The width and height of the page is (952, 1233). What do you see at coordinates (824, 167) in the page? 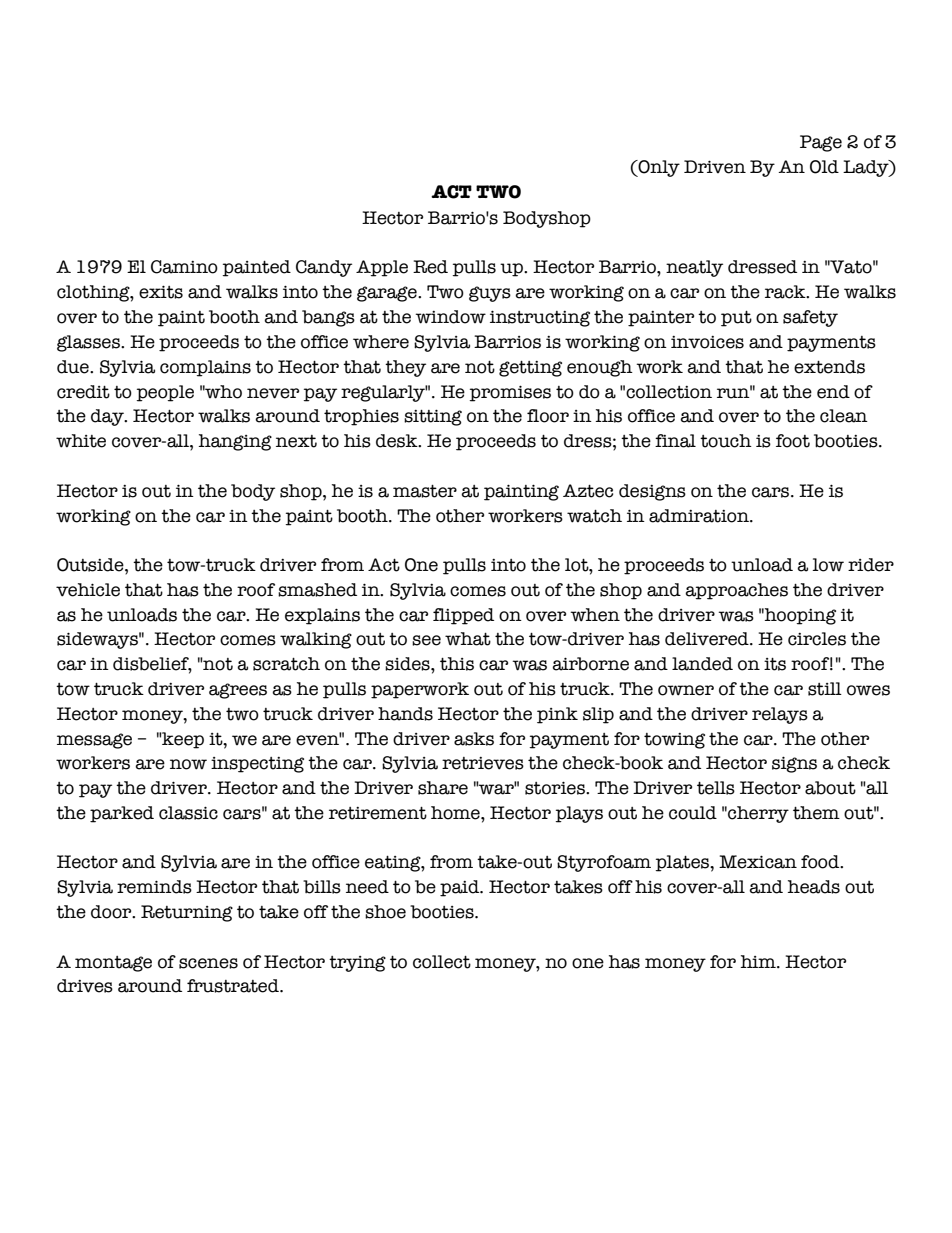
I see `Old` at bounding box center [824, 167].
